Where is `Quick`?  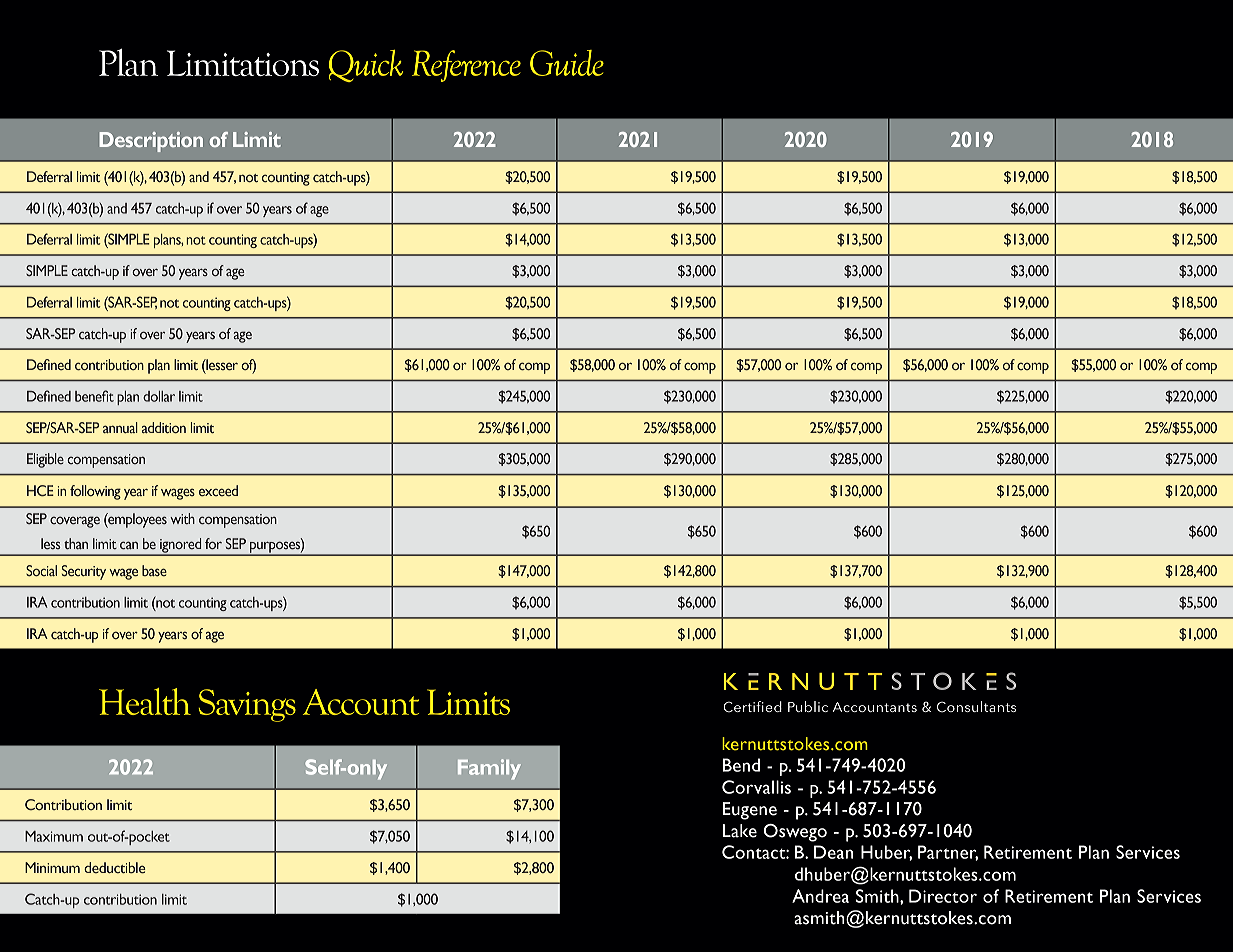
Quick is located at coordinates (366, 66).
